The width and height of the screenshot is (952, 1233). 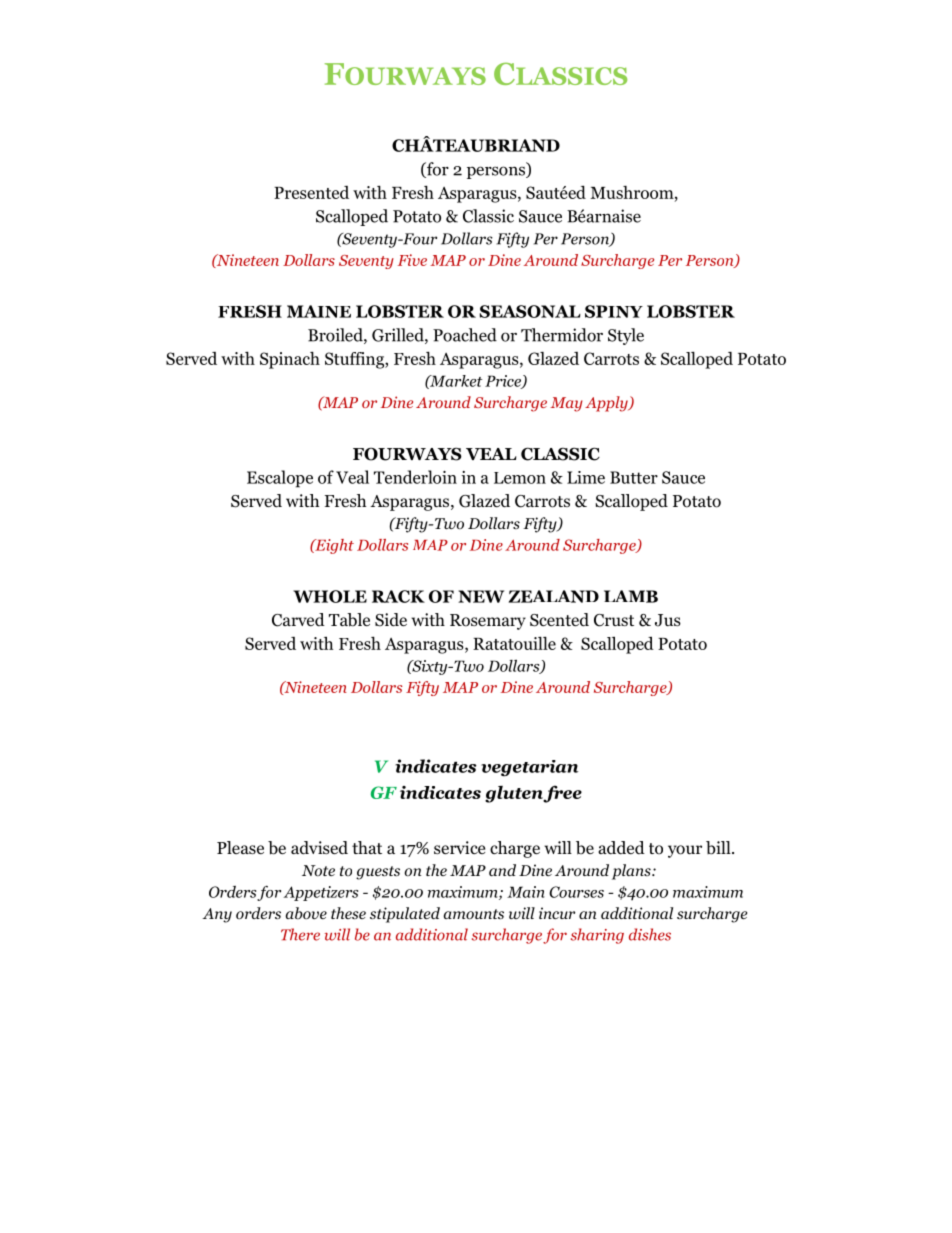 What do you see at coordinates (504, 382) in the screenshot?
I see `Price` at bounding box center [504, 382].
